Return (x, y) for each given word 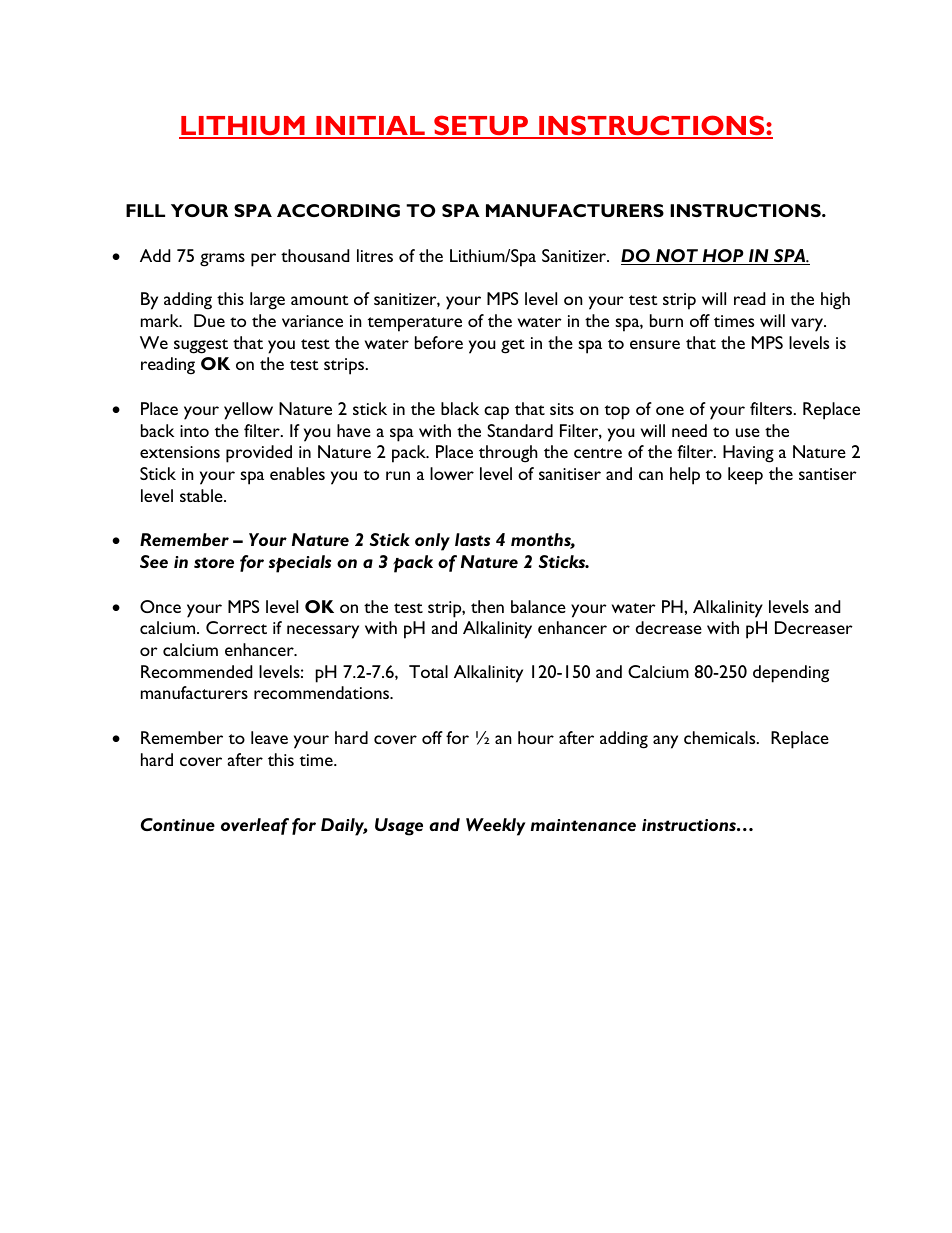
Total (428, 671)
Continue (178, 824)
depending (791, 674)
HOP (723, 257)
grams (222, 260)
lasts (472, 539)
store (214, 562)
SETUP (481, 126)
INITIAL (370, 127)
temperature (415, 324)
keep (745, 476)
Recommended (196, 671)
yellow (248, 411)
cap (496, 413)
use (748, 432)
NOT (677, 257)
